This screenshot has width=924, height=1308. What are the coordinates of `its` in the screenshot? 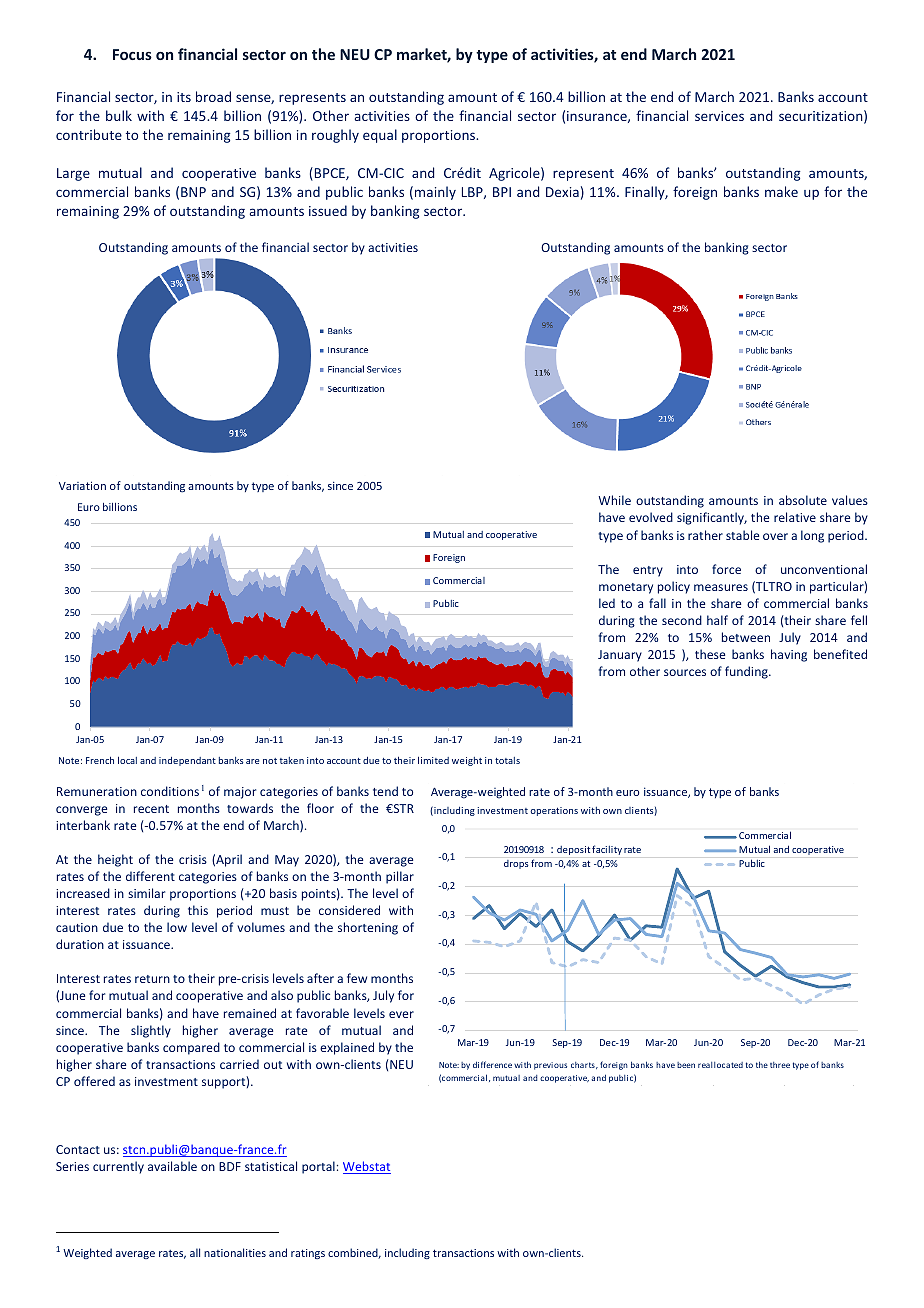 It's located at (184, 97).
